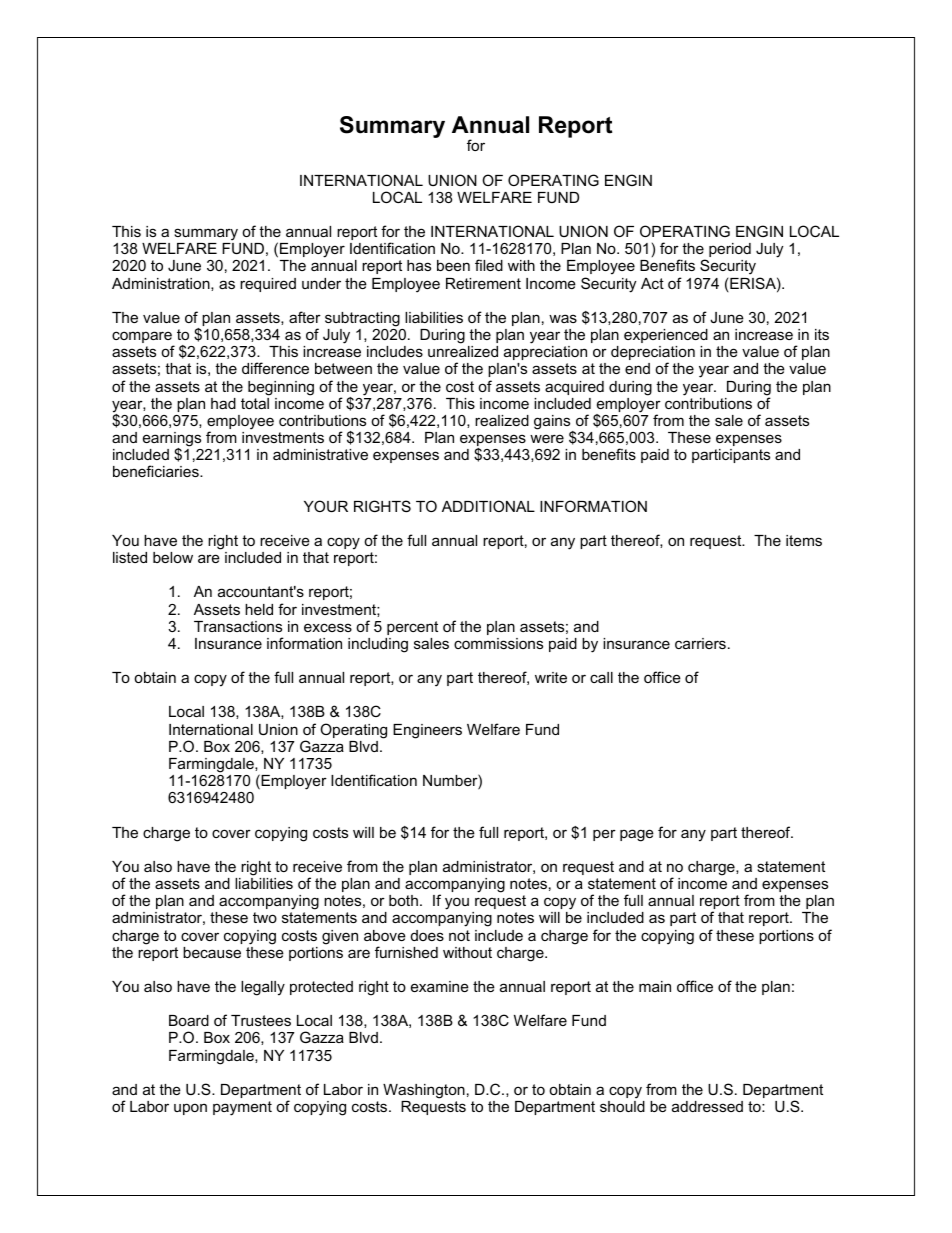  Describe the element at coordinates (190, 1109) in the screenshot. I see `upon` at that location.
